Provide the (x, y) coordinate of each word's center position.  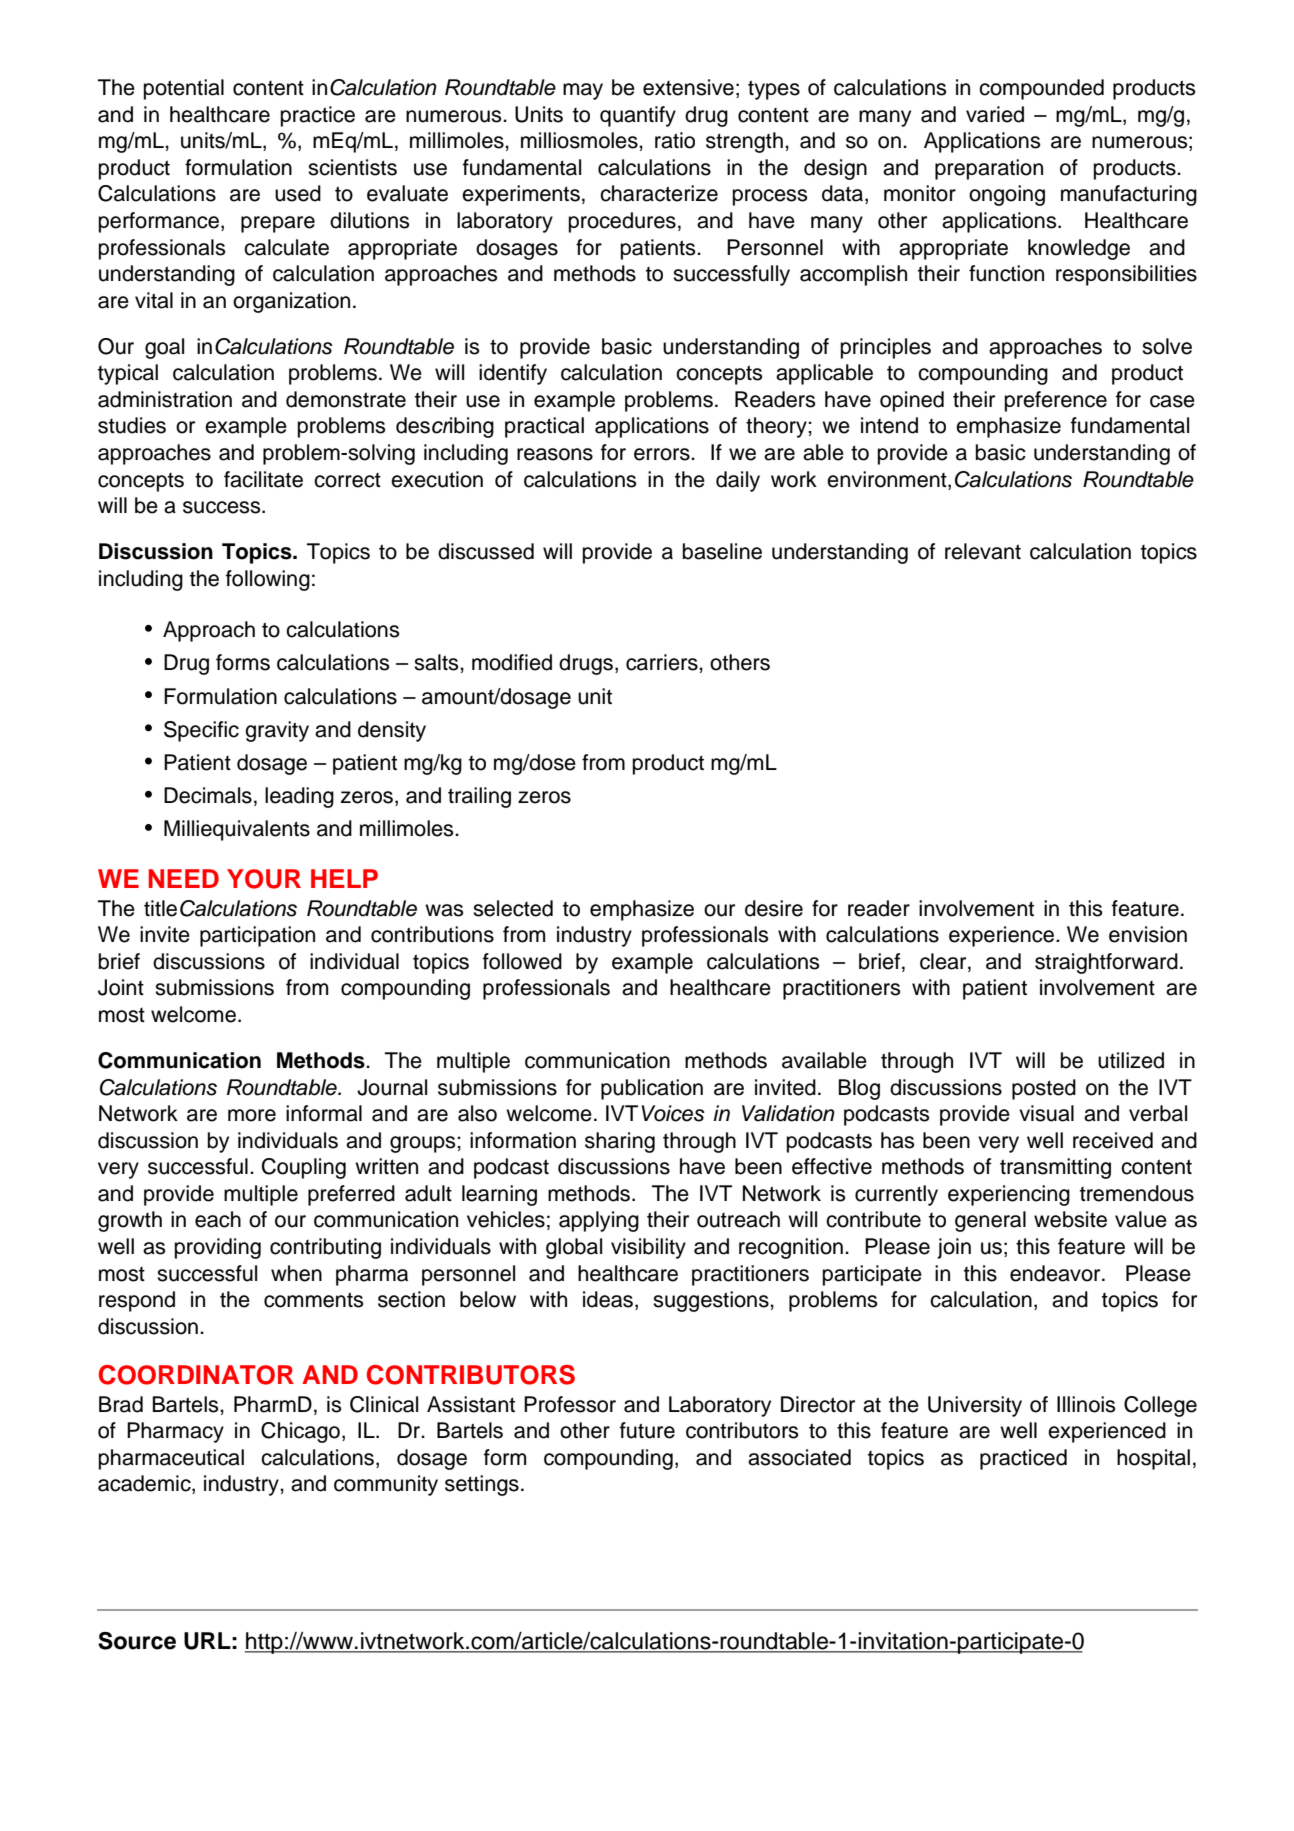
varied (995, 114)
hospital (1153, 1459)
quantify (638, 116)
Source (137, 1641)
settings (482, 1485)
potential (184, 89)
